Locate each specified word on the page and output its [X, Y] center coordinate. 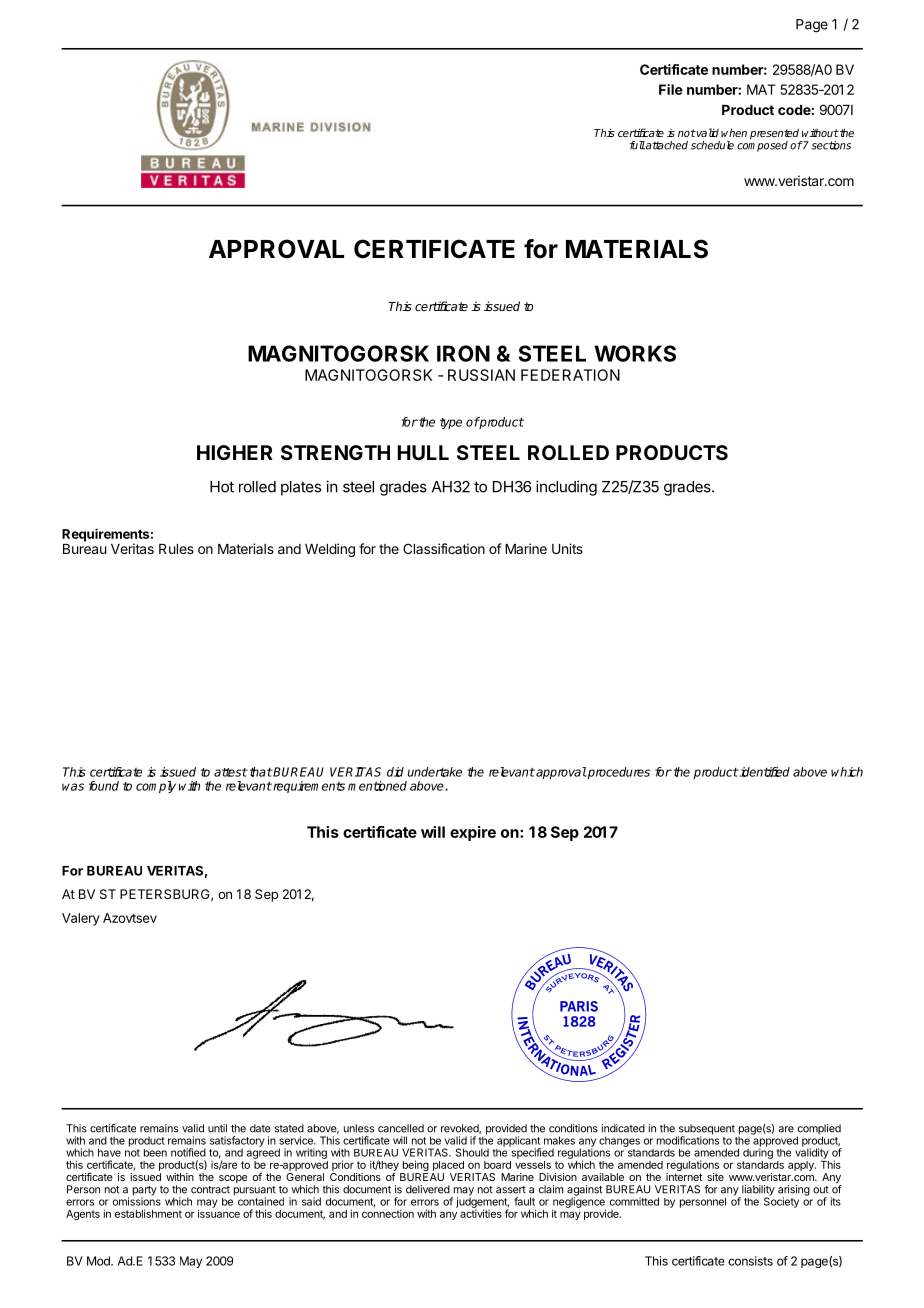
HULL [423, 452]
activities [481, 1213]
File [671, 89]
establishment [148, 1213]
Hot [222, 487]
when [734, 132]
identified [764, 772]
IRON [463, 353]
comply [156, 787]
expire [473, 833]
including [566, 488]
